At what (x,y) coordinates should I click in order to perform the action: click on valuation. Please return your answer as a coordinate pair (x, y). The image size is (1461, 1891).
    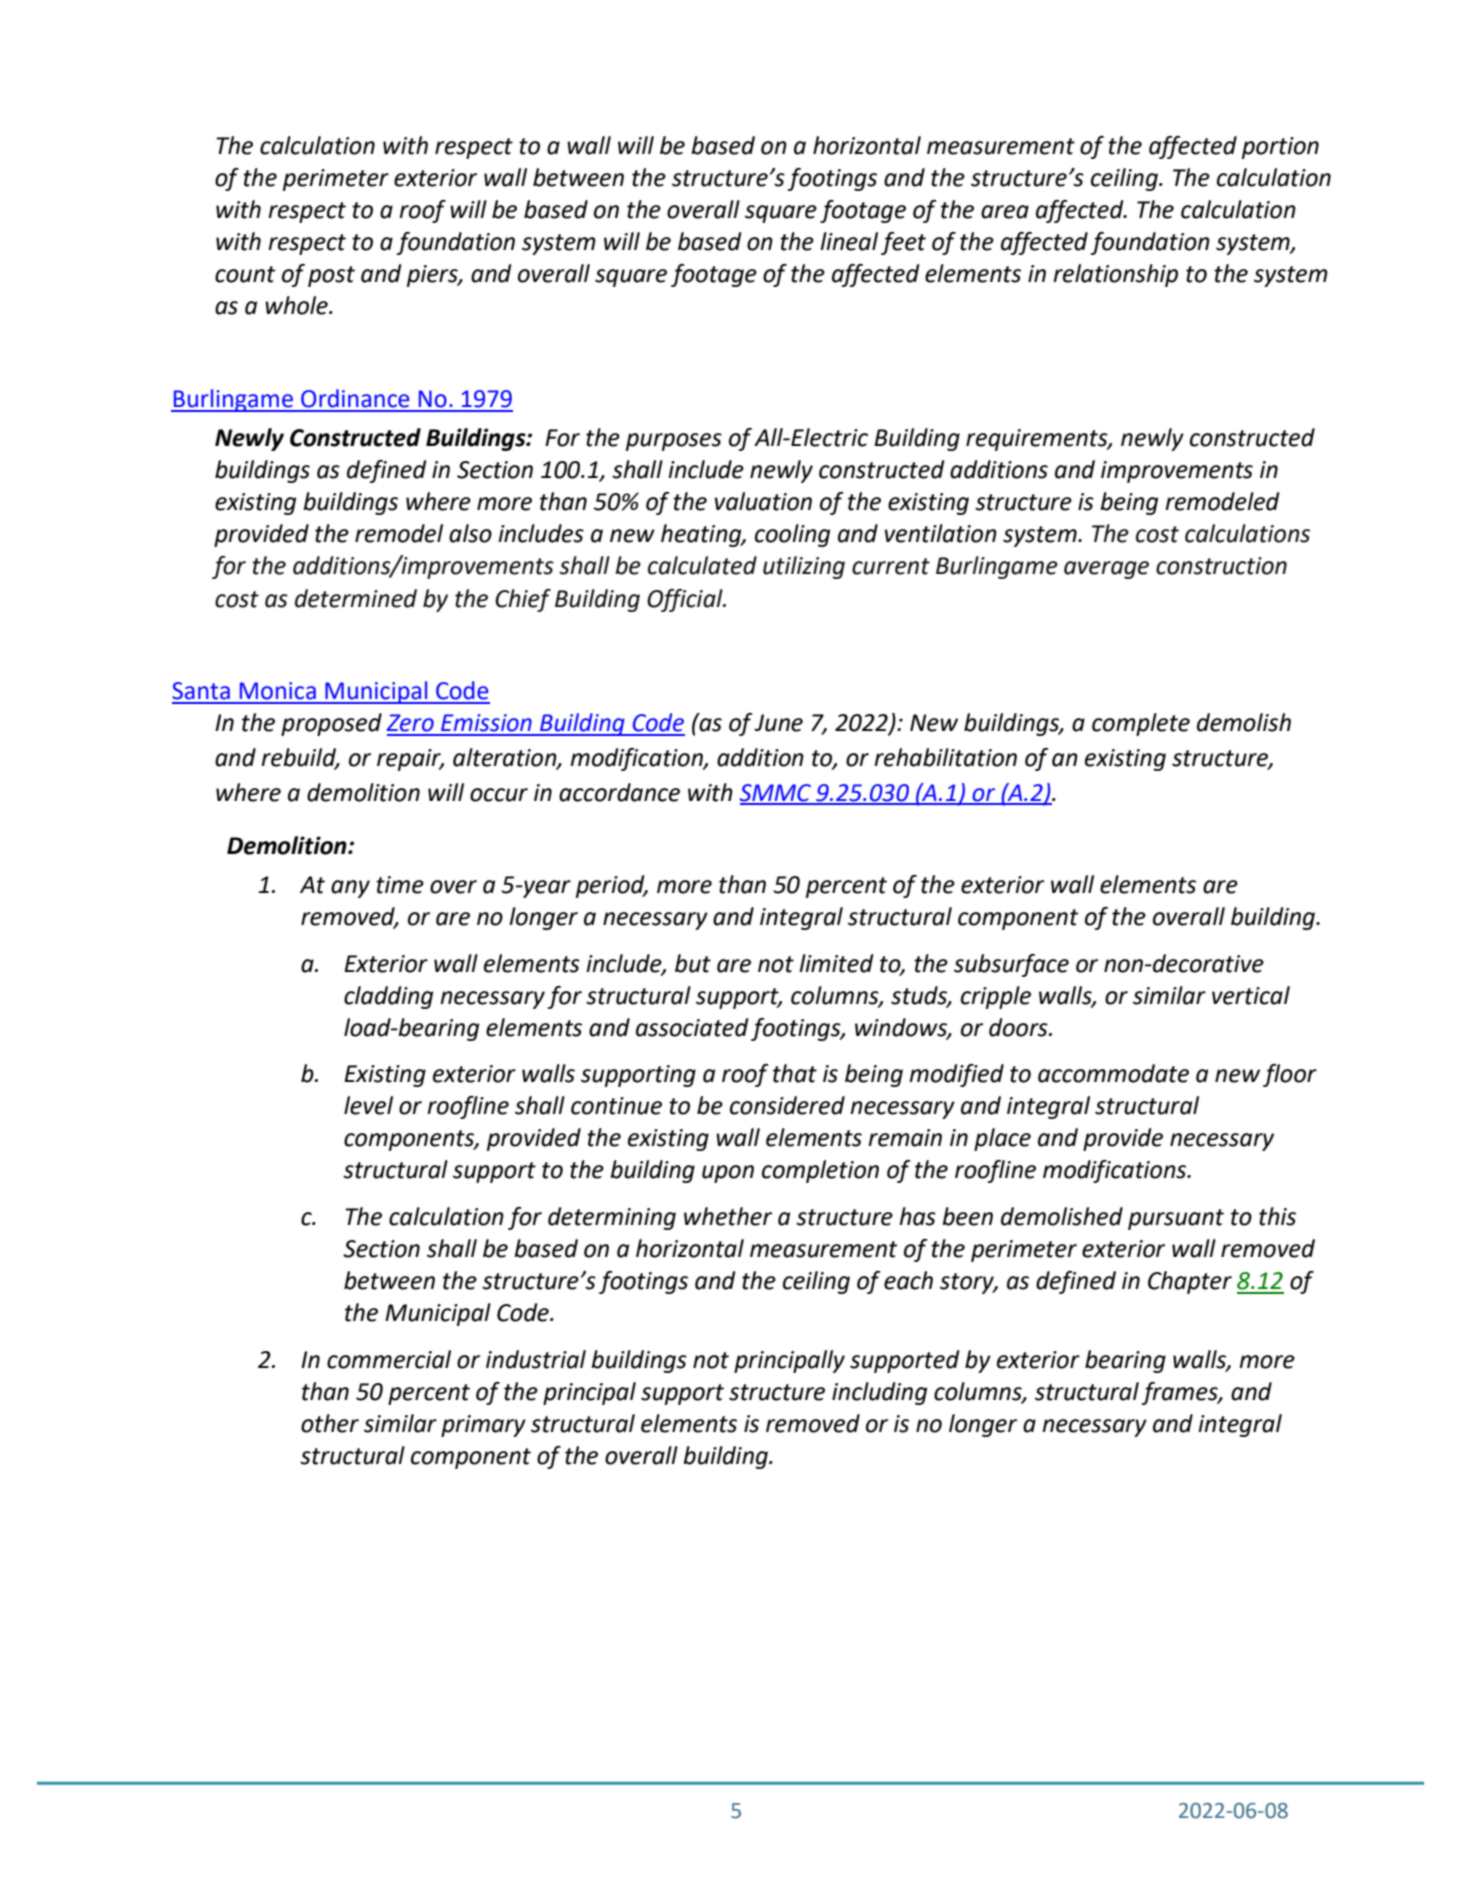
    Looking at the image, I should click on (763, 501).
